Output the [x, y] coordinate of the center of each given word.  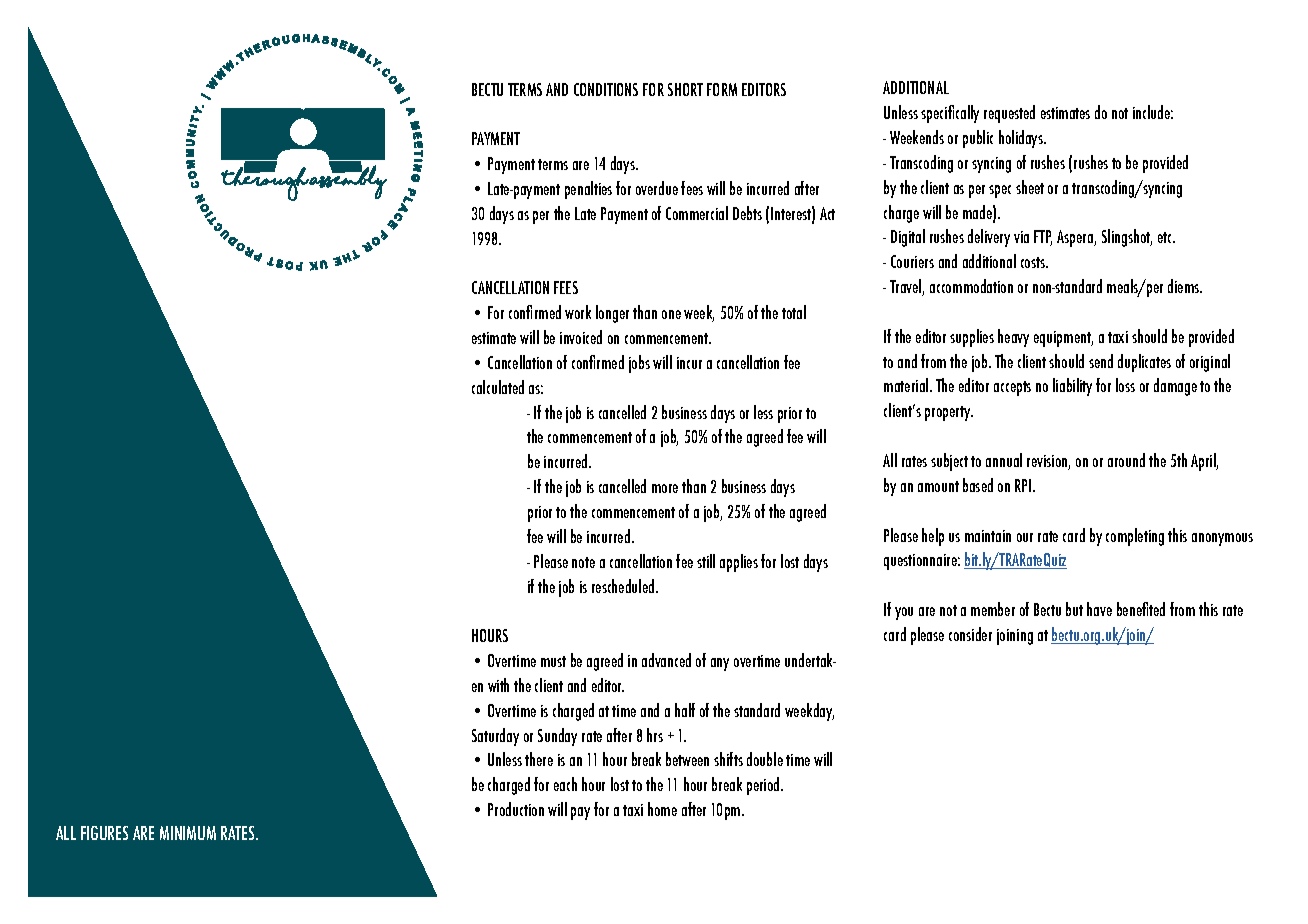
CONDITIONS [606, 89]
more [665, 488]
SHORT [685, 89]
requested [1009, 114]
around [1126, 460]
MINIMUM [188, 833]
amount [938, 486]
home [662, 809]
